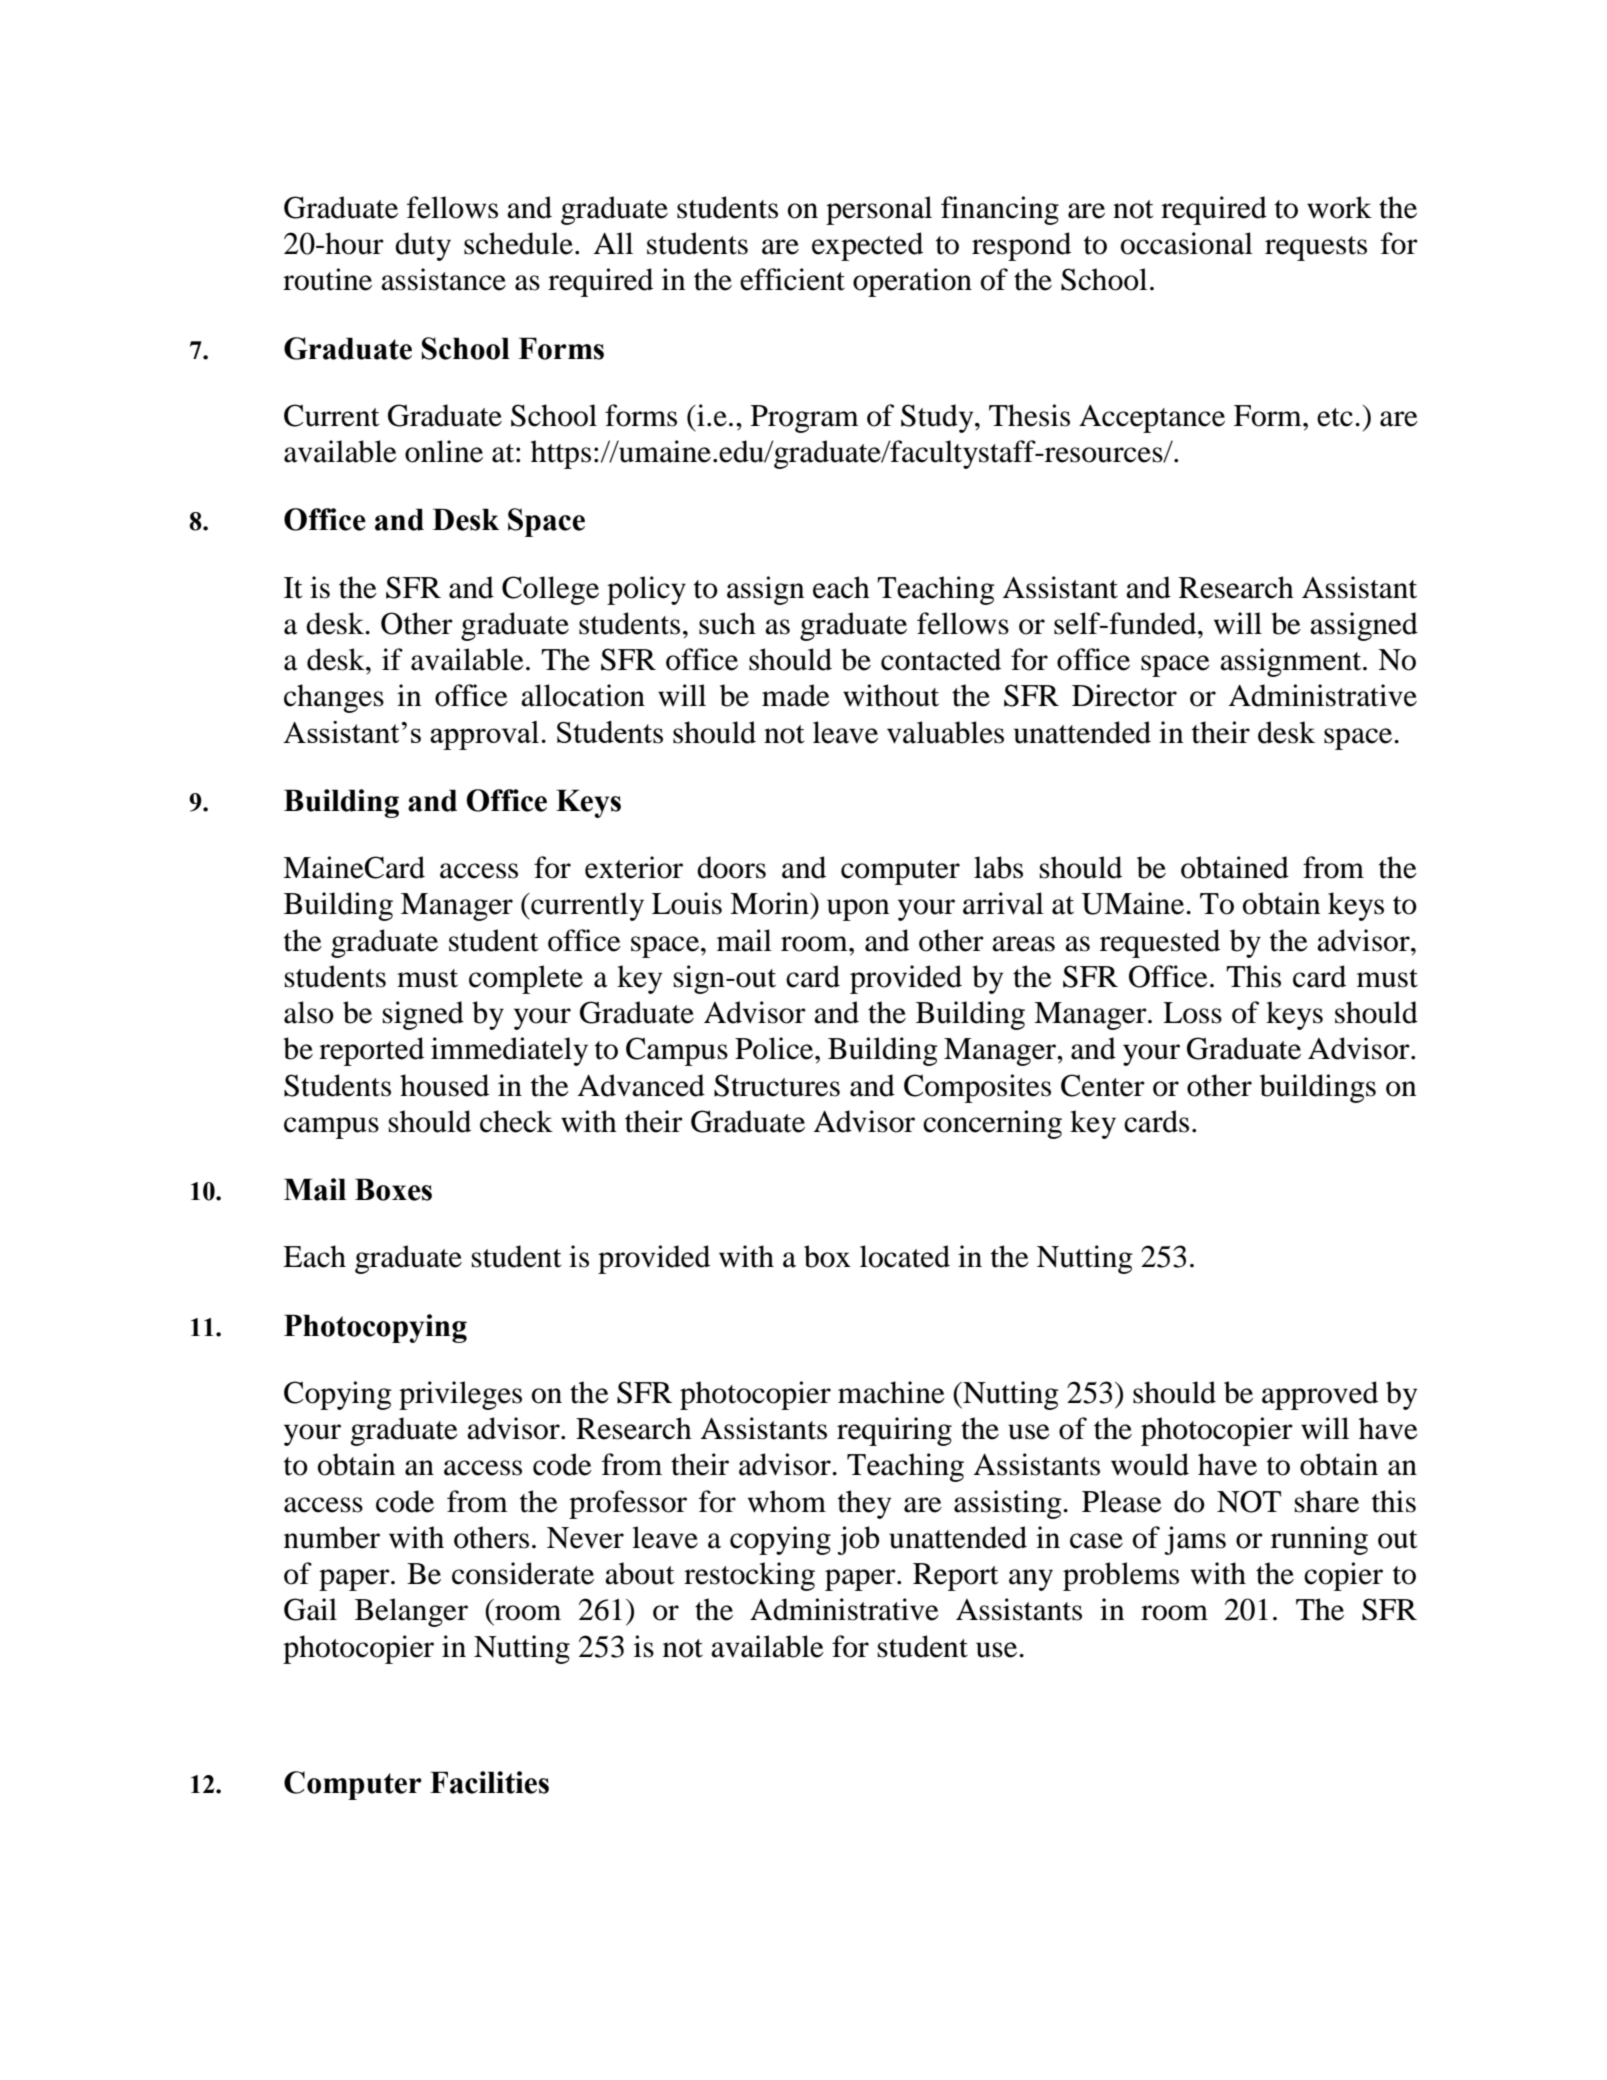  I want to click on Police, so click(775, 1048).
